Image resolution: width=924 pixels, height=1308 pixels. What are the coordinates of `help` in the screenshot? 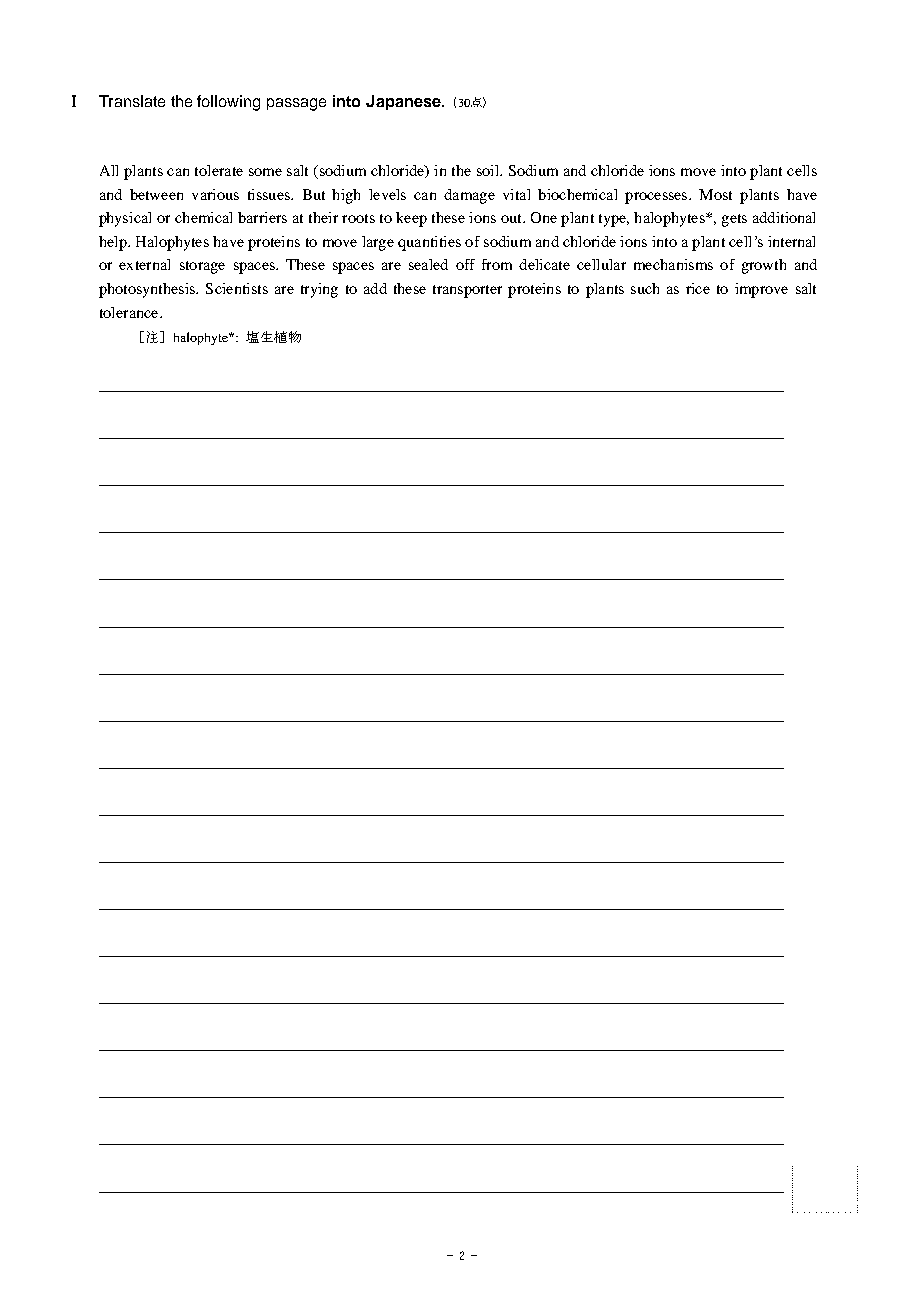 It's located at (114, 243).
